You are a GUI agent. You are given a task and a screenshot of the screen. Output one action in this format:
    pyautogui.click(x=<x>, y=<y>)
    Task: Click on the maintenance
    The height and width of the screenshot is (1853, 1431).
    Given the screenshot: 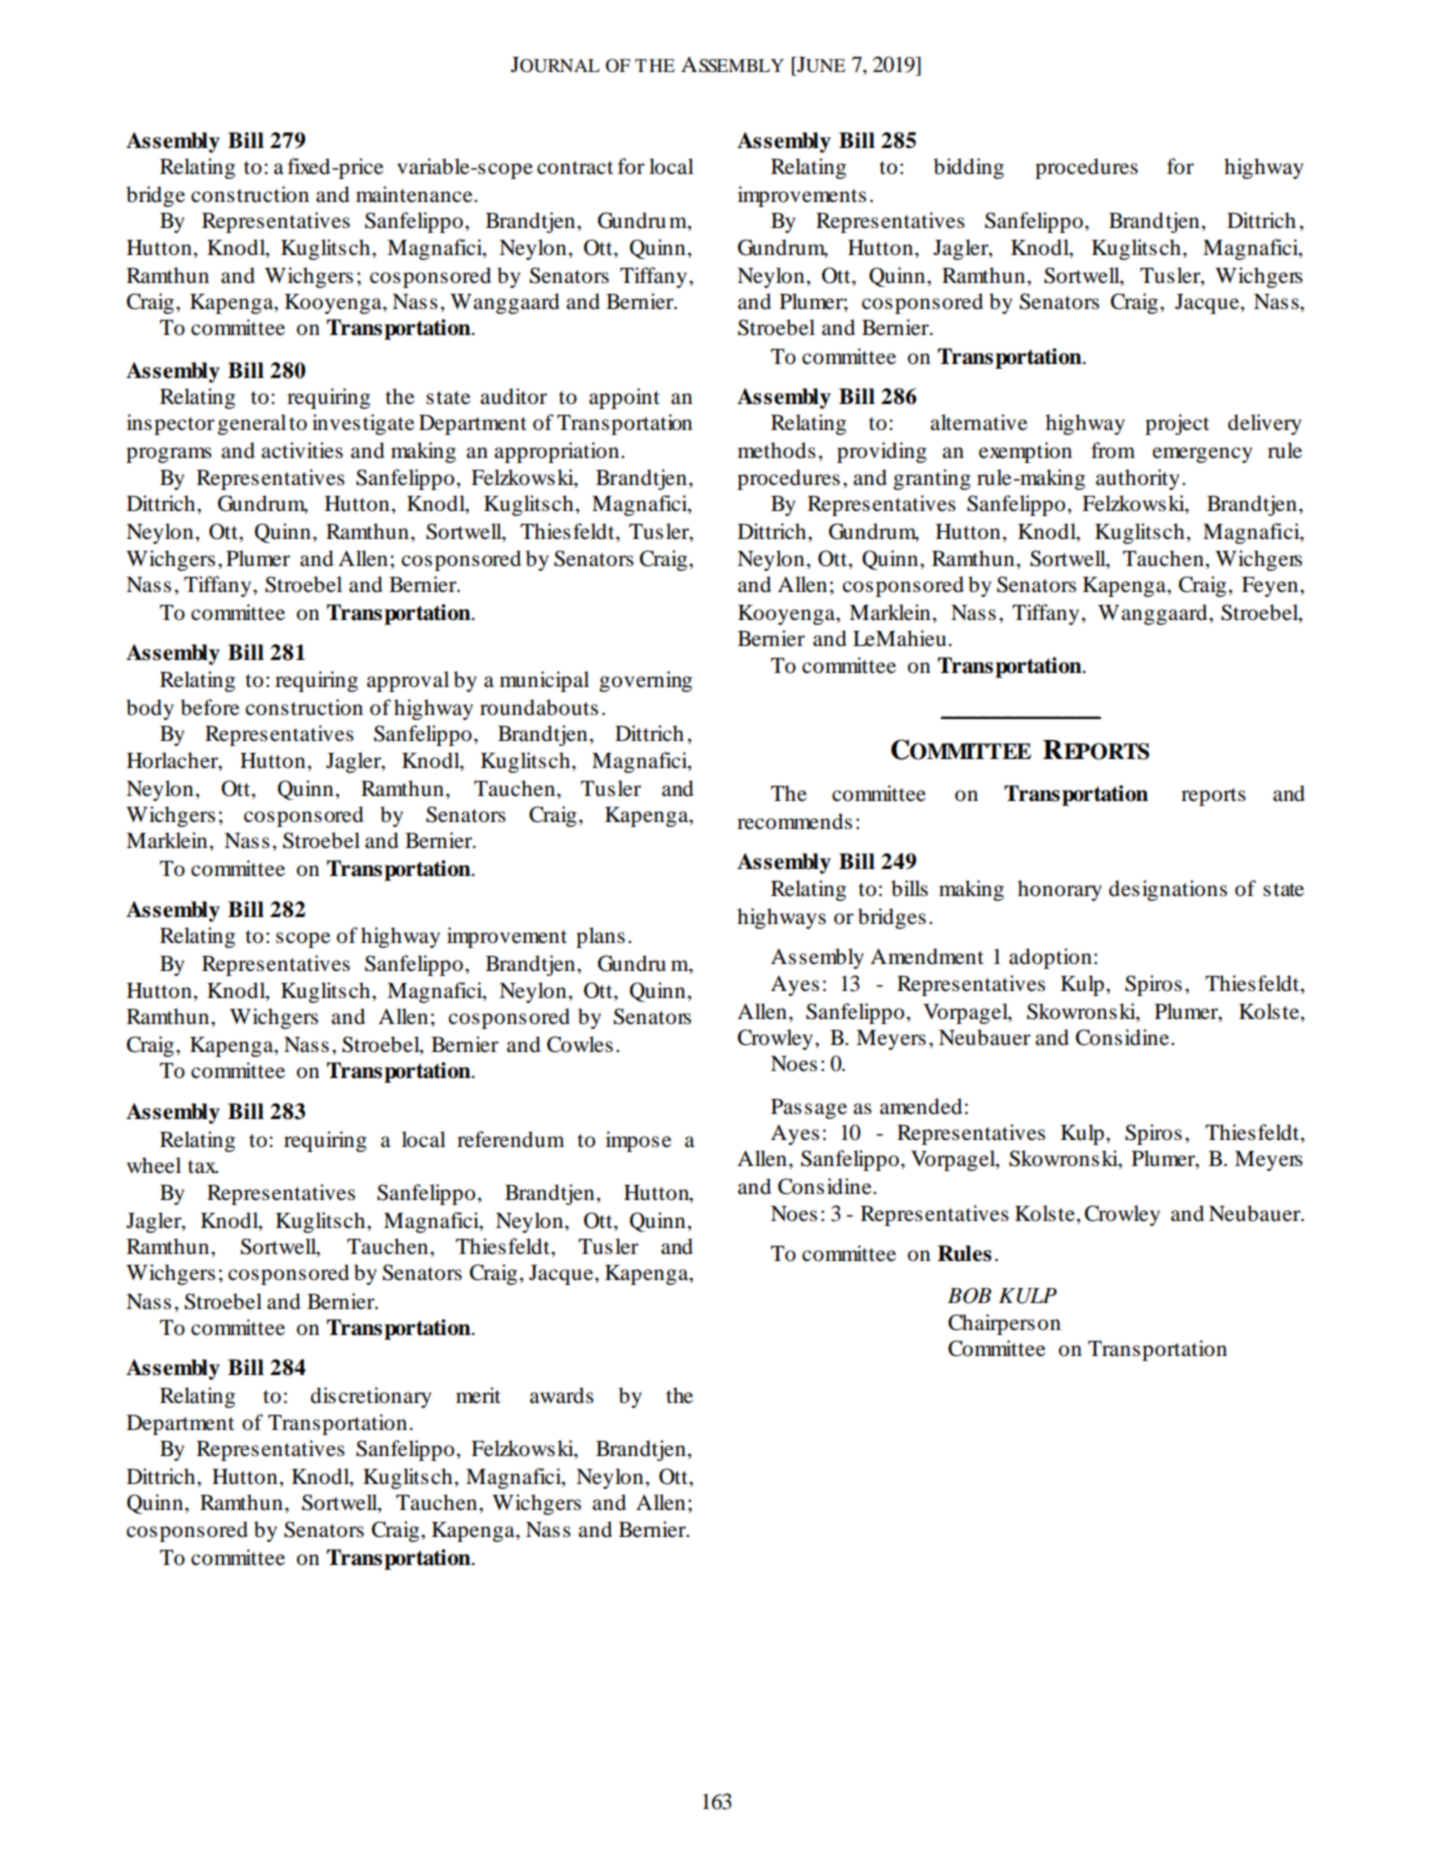 What is the action you would take?
    pyautogui.click(x=415, y=194)
